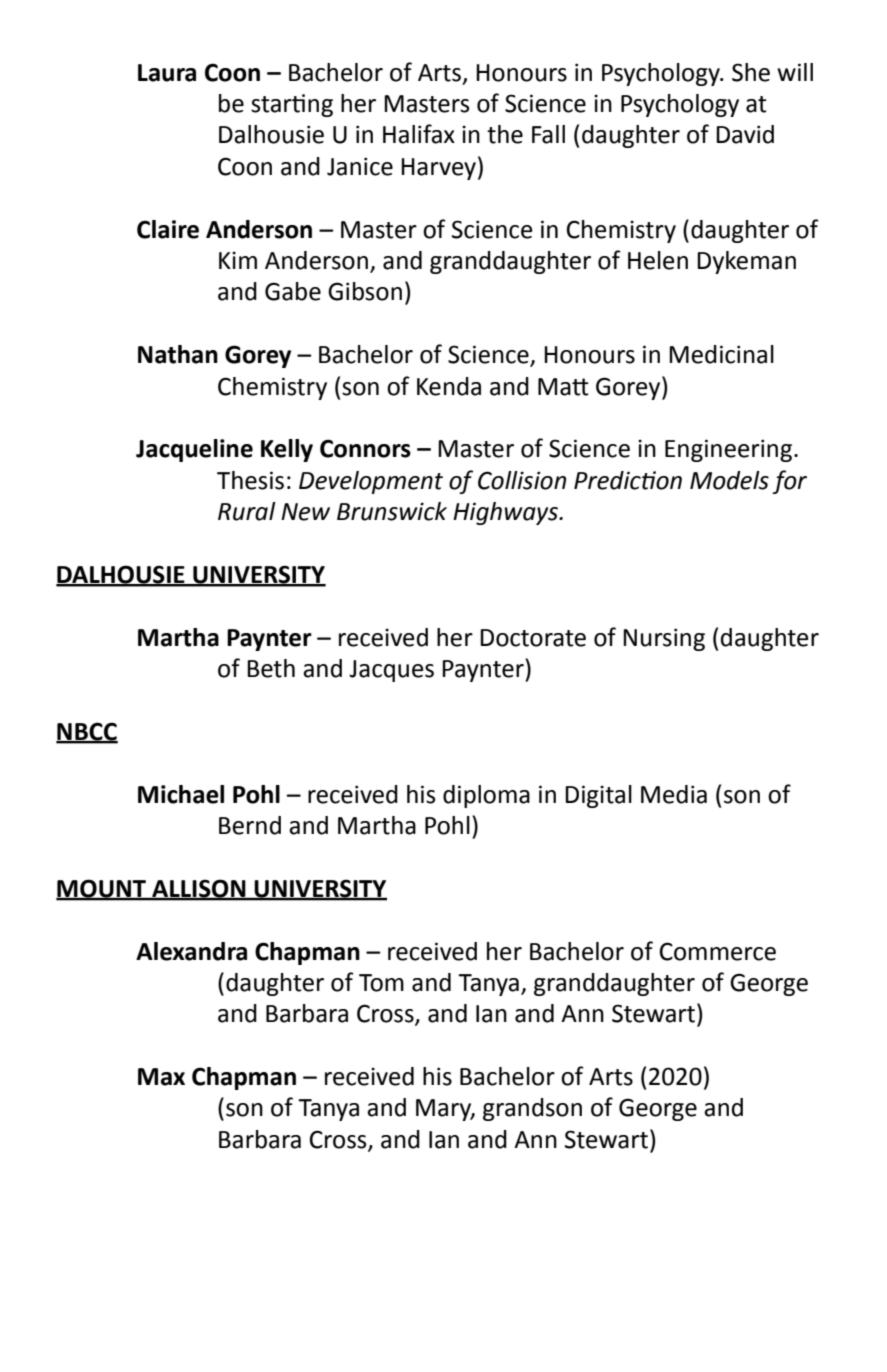  I want to click on Rural, so click(247, 511).
